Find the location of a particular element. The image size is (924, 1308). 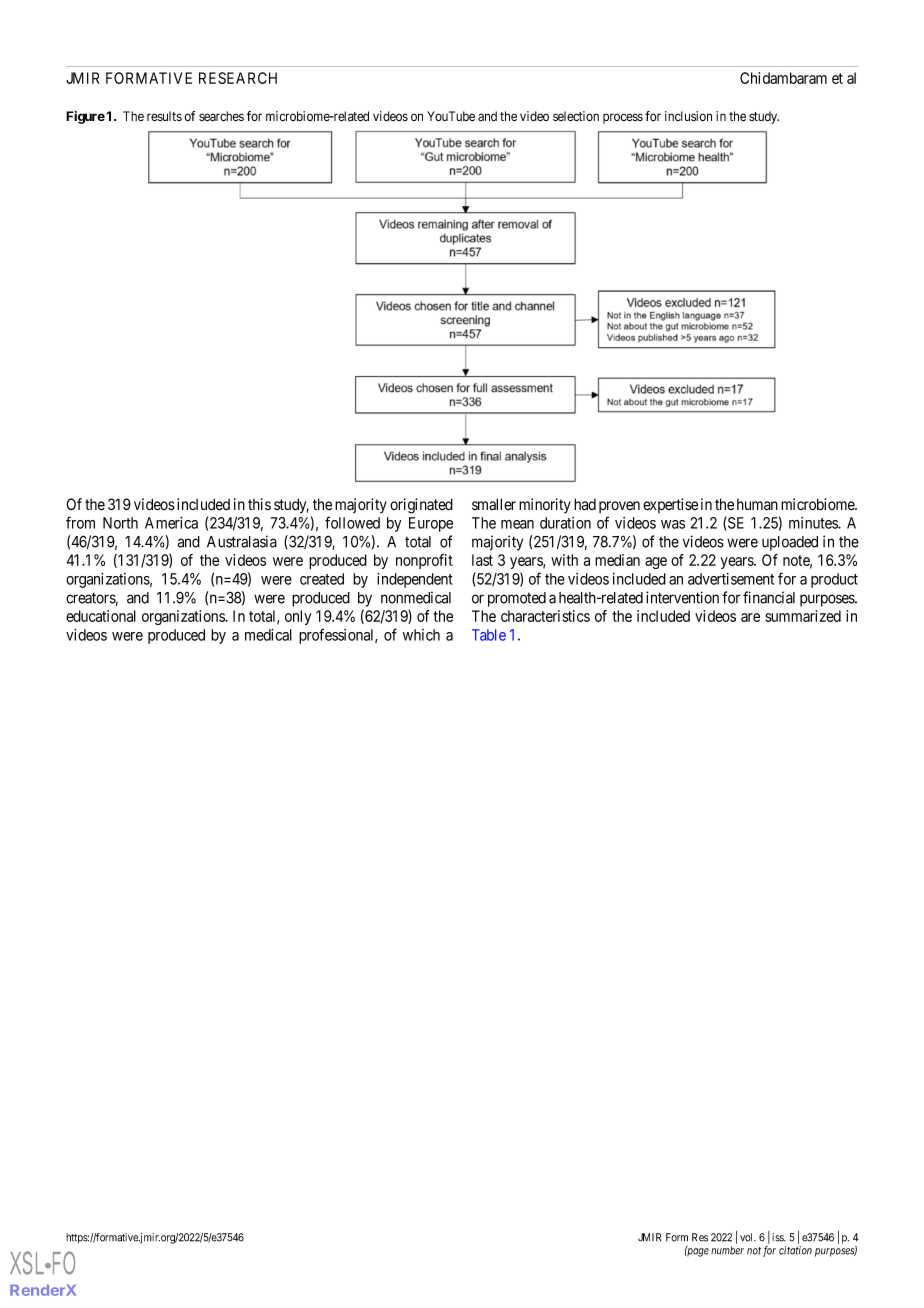

results is located at coordinates (164, 116).
